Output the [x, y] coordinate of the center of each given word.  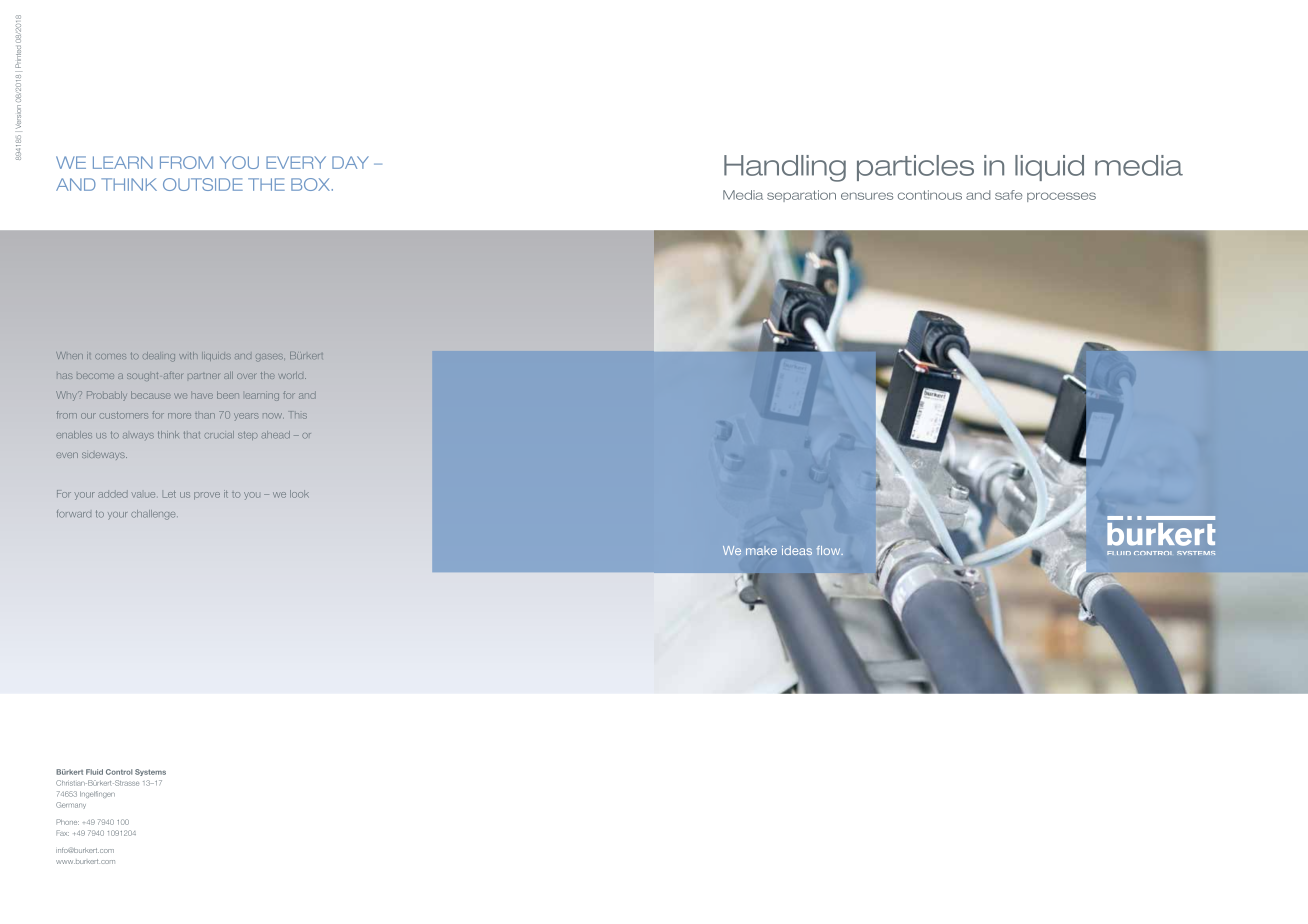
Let [169, 494]
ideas [797, 550]
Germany [71, 805]
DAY [350, 162]
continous [930, 195]
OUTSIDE [203, 184]
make [761, 550]
